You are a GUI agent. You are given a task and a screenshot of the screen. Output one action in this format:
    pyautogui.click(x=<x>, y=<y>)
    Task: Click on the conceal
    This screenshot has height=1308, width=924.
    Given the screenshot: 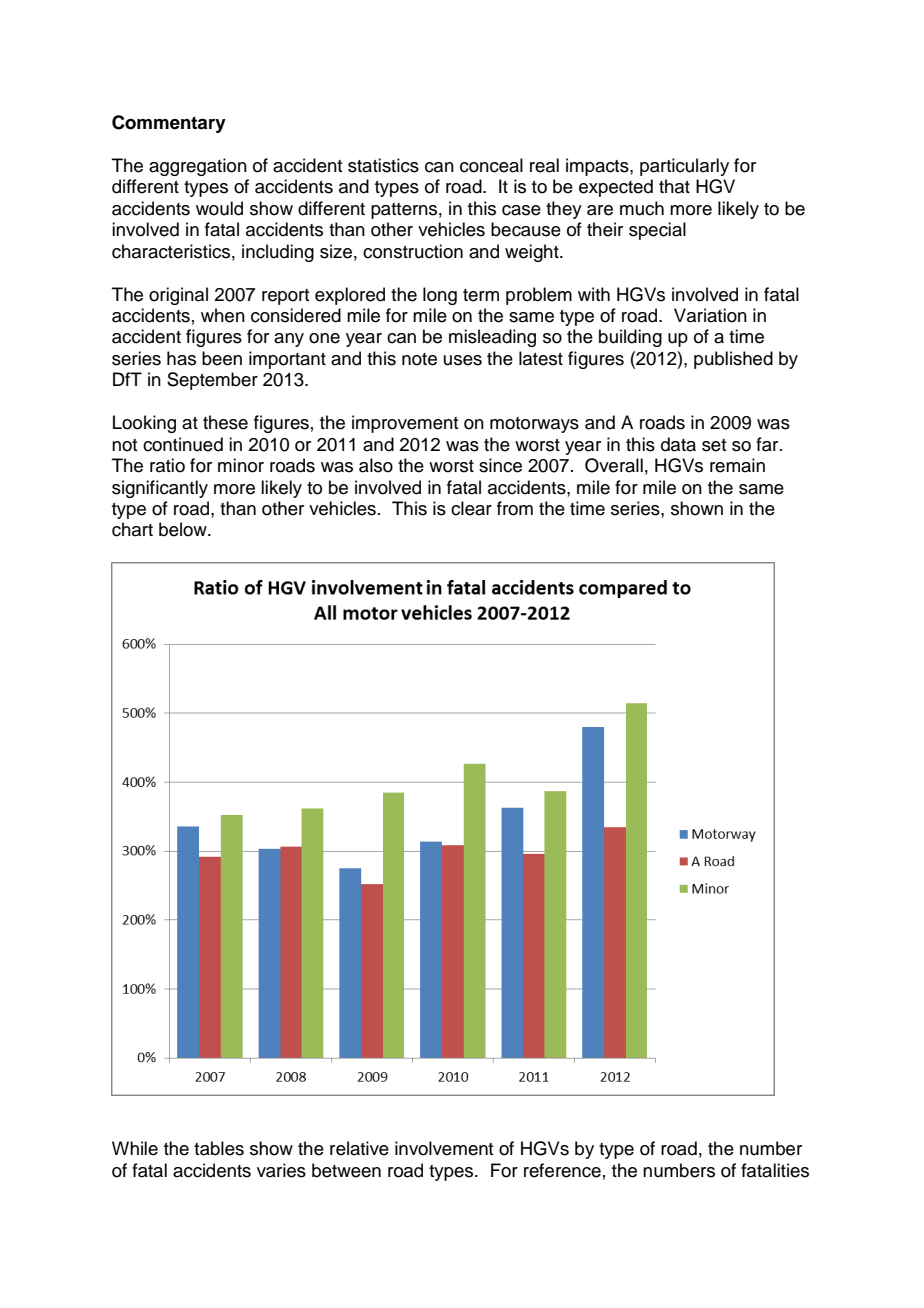 What is the action you would take?
    pyautogui.click(x=491, y=165)
